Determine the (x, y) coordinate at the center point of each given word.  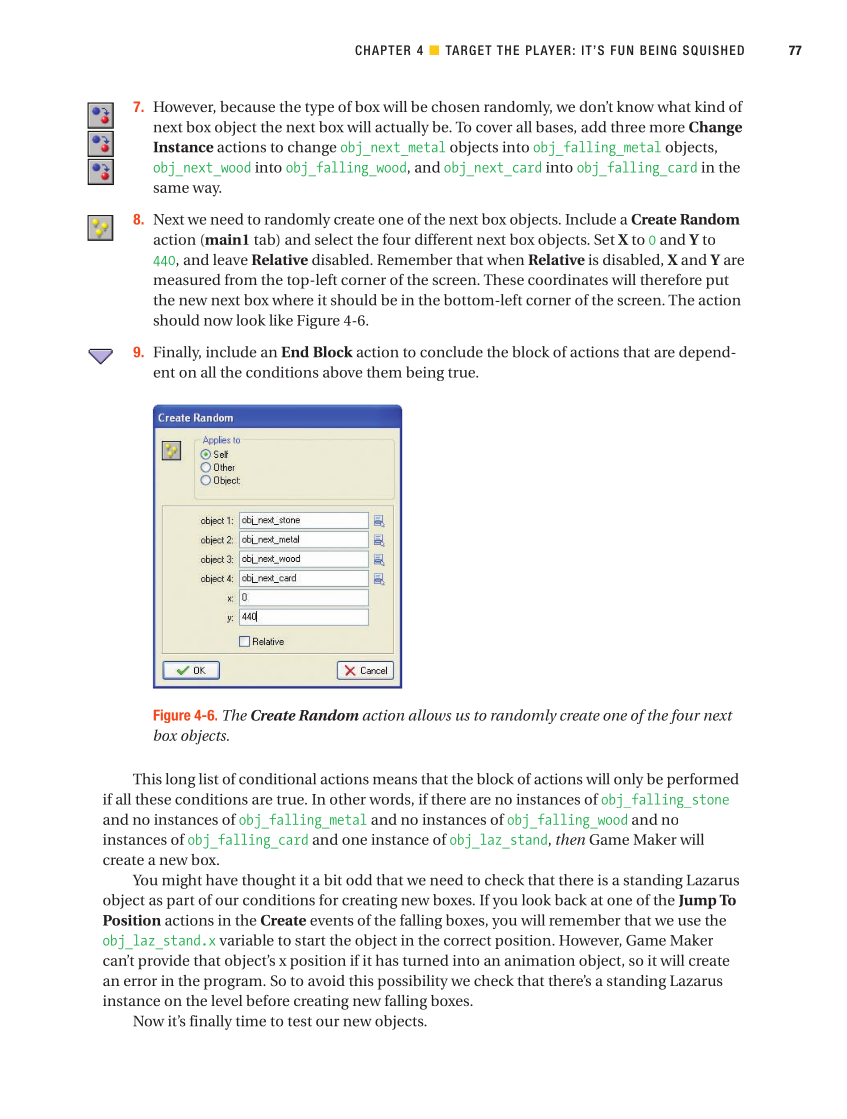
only (628, 780)
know (635, 106)
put (717, 282)
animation (540, 960)
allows (430, 715)
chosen (455, 106)
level (227, 1000)
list (209, 779)
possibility (413, 982)
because (247, 106)
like (281, 320)
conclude (451, 352)
